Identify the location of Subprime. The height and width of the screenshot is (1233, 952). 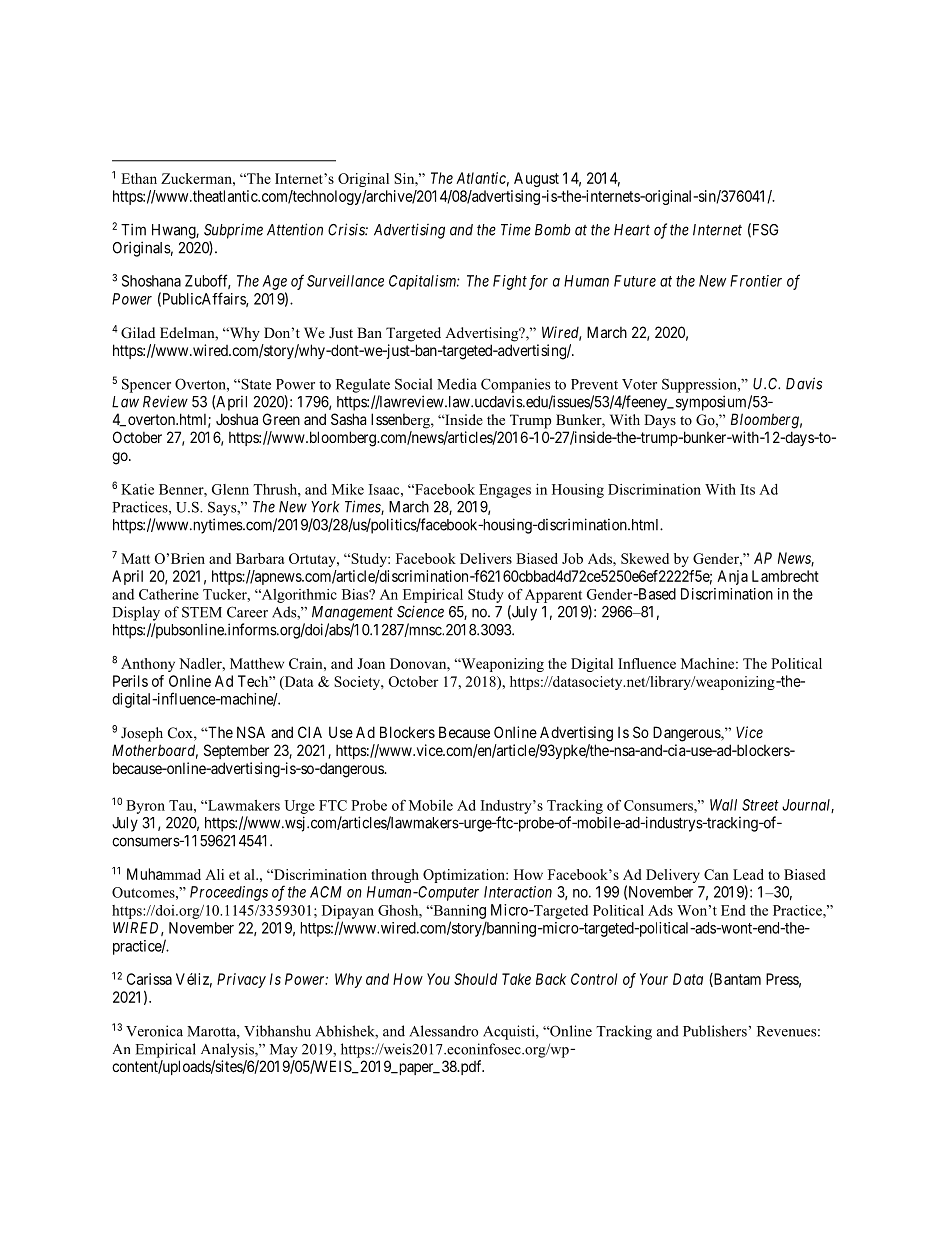
(233, 231).
